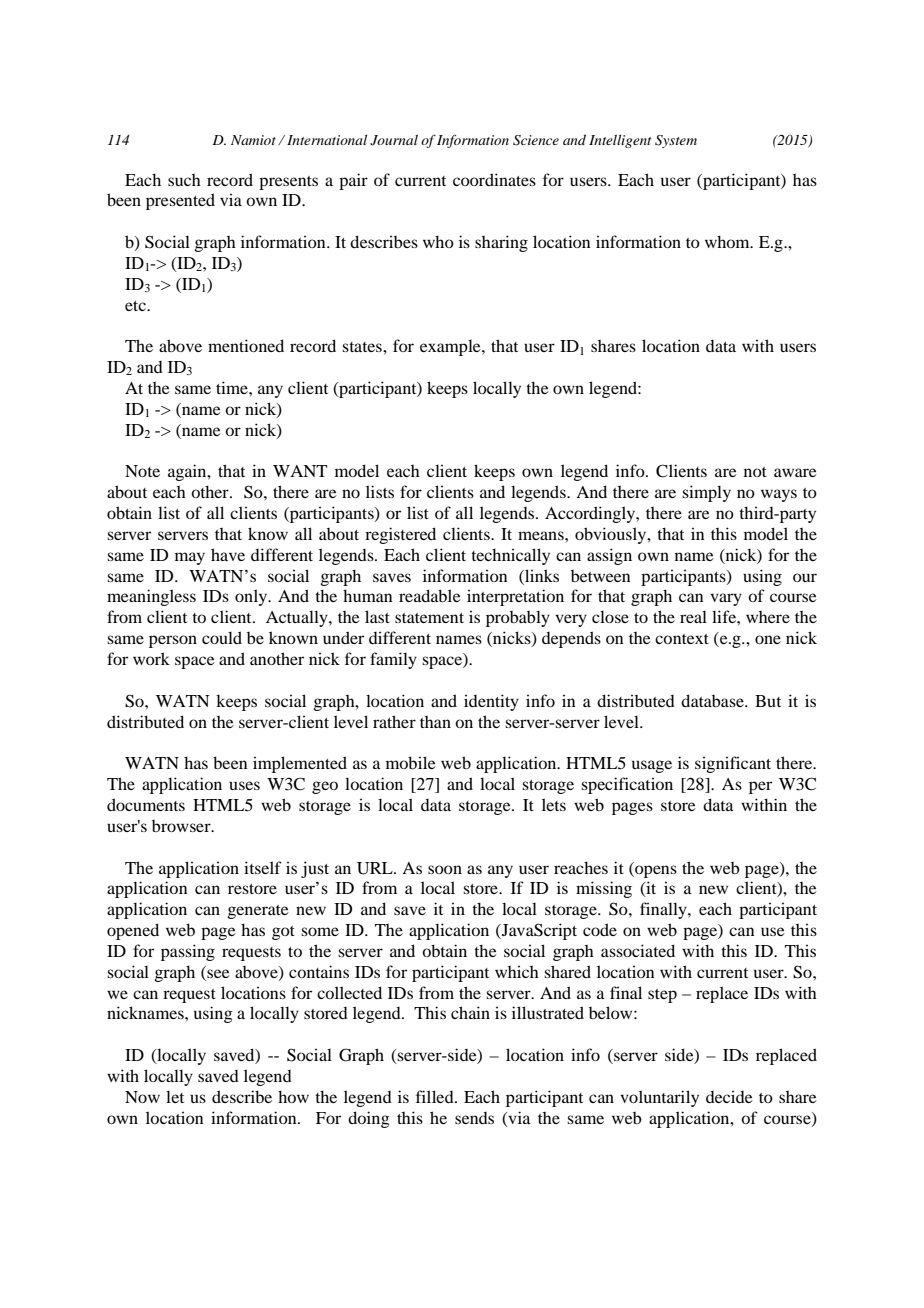 Image resolution: width=924 pixels, height=1308 pixels. Describe the element at coordinates (693, 616) in the image. I see `real` at that location.
